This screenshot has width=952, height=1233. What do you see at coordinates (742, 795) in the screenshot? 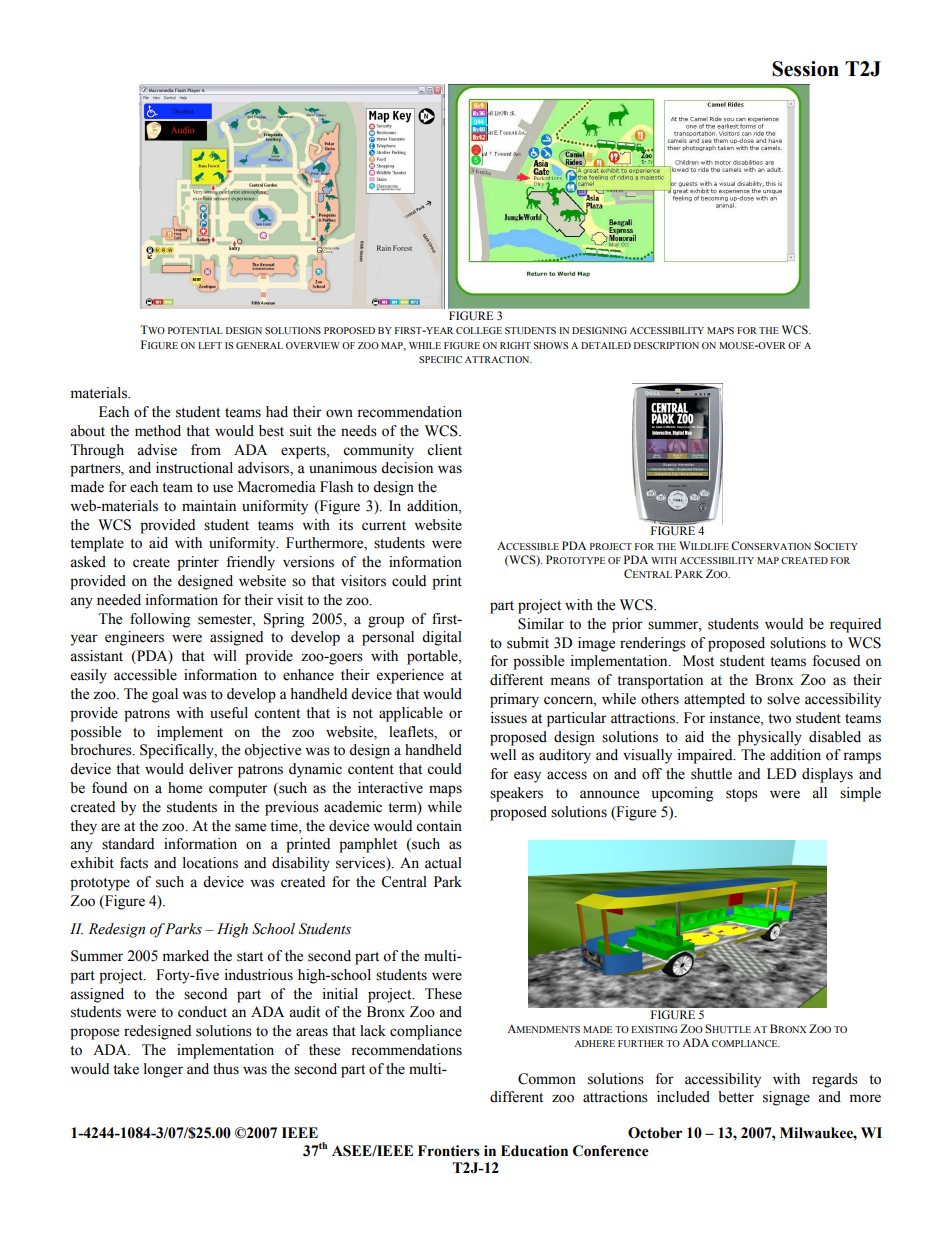
I see `stops` at bounding box center [742, 795].
